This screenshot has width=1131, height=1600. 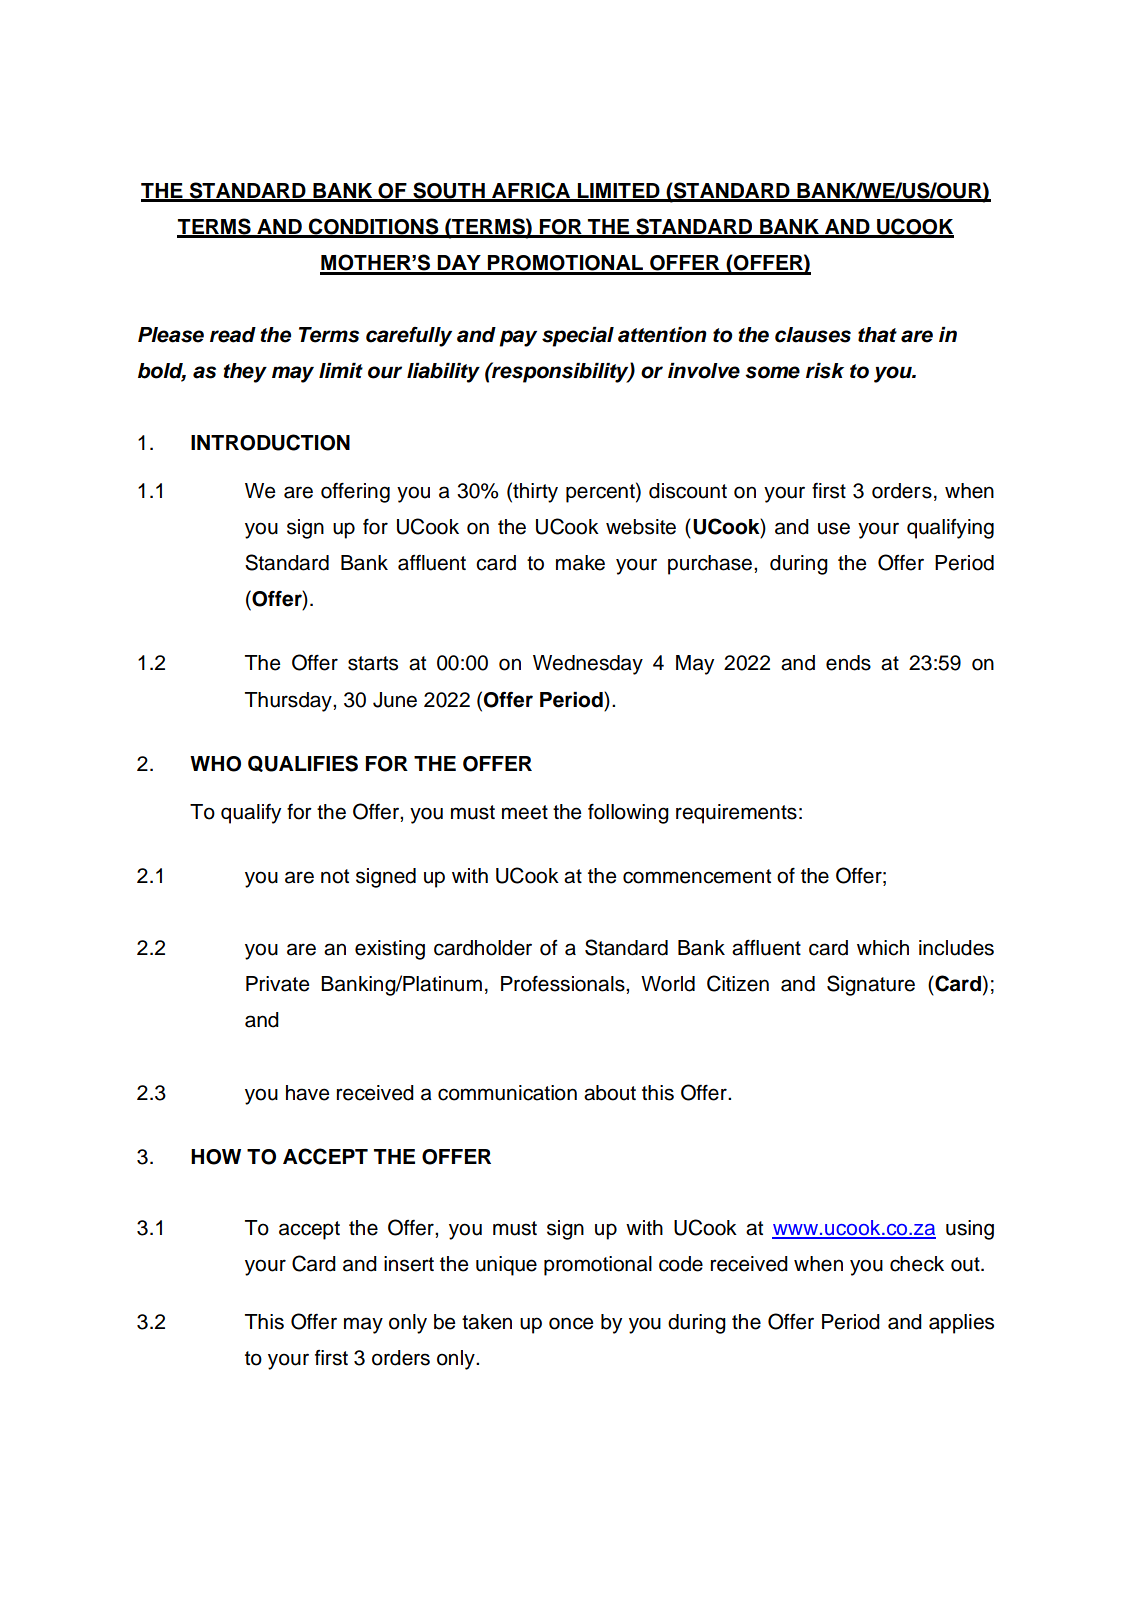 I want to click on CONDITIONS, so click(x=374, y=227).
